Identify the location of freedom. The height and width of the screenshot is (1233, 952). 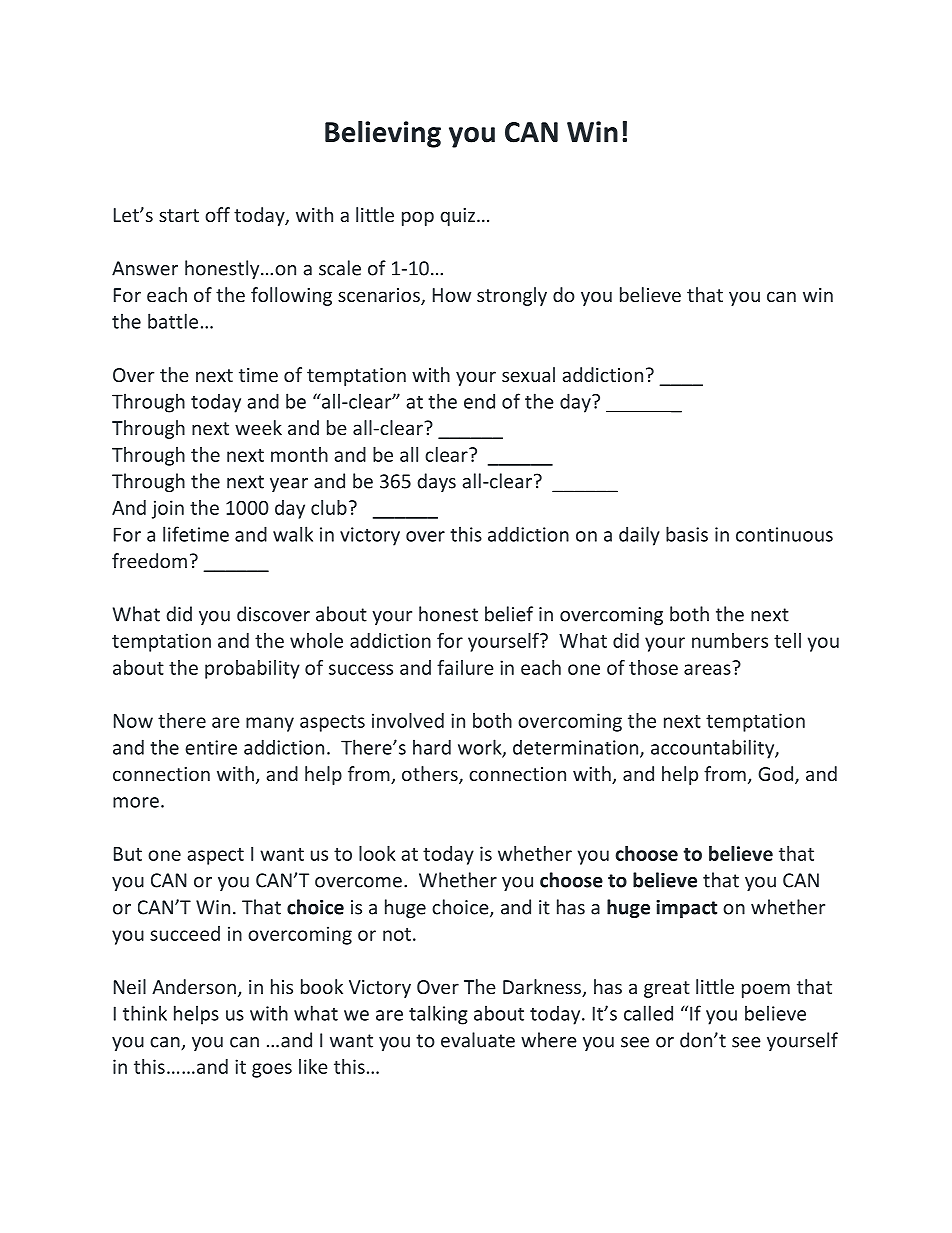
(149, 560).
